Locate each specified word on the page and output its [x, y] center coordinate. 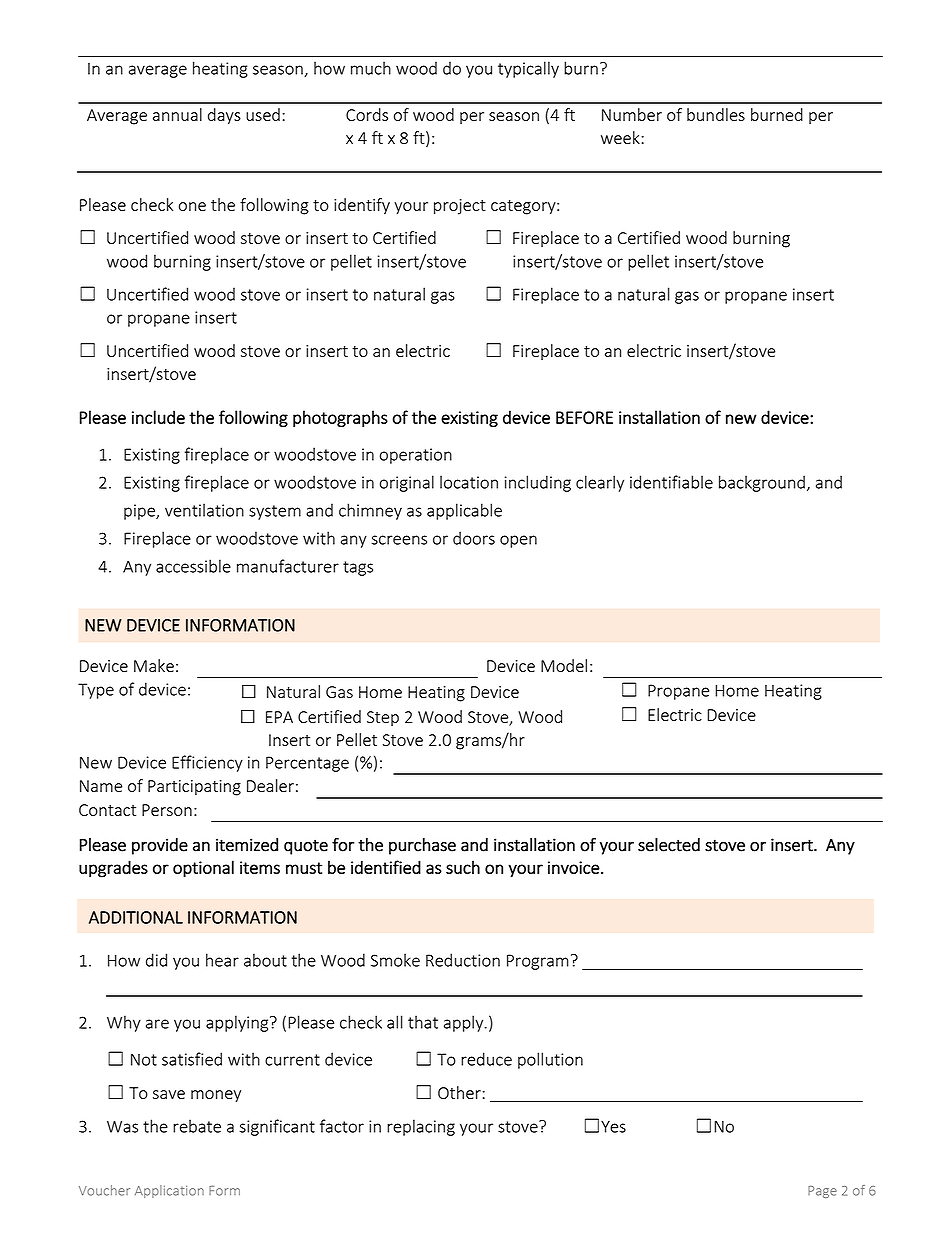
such [463, 867]
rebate [197, 1126]
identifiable [671, 482]
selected [669, 845]
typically [528, 69]
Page [822, 1192]
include [158, 417]
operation [416, 456]
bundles [716, 114]
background [762, 483]
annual [177, 114]
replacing [421, 1127]
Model [564, 665]
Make [154, 665]
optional [203, 869]
